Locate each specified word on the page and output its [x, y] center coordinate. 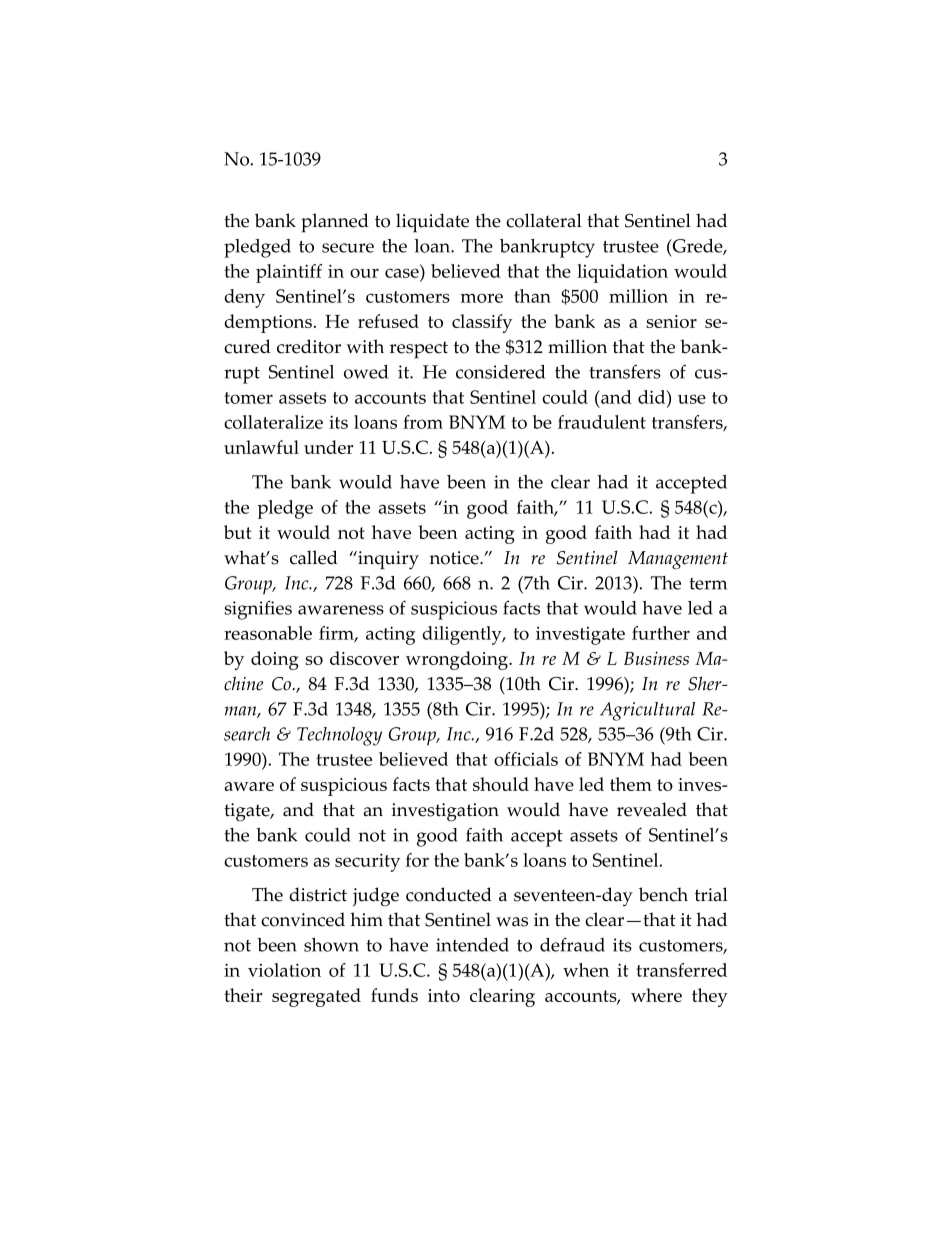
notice [455, 558]
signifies [258, 610]
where [656, 995]
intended [472, 945]
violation [284, 970]
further [661, 633]
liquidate [432, 223]
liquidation [622, 273]
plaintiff [289, 273]
